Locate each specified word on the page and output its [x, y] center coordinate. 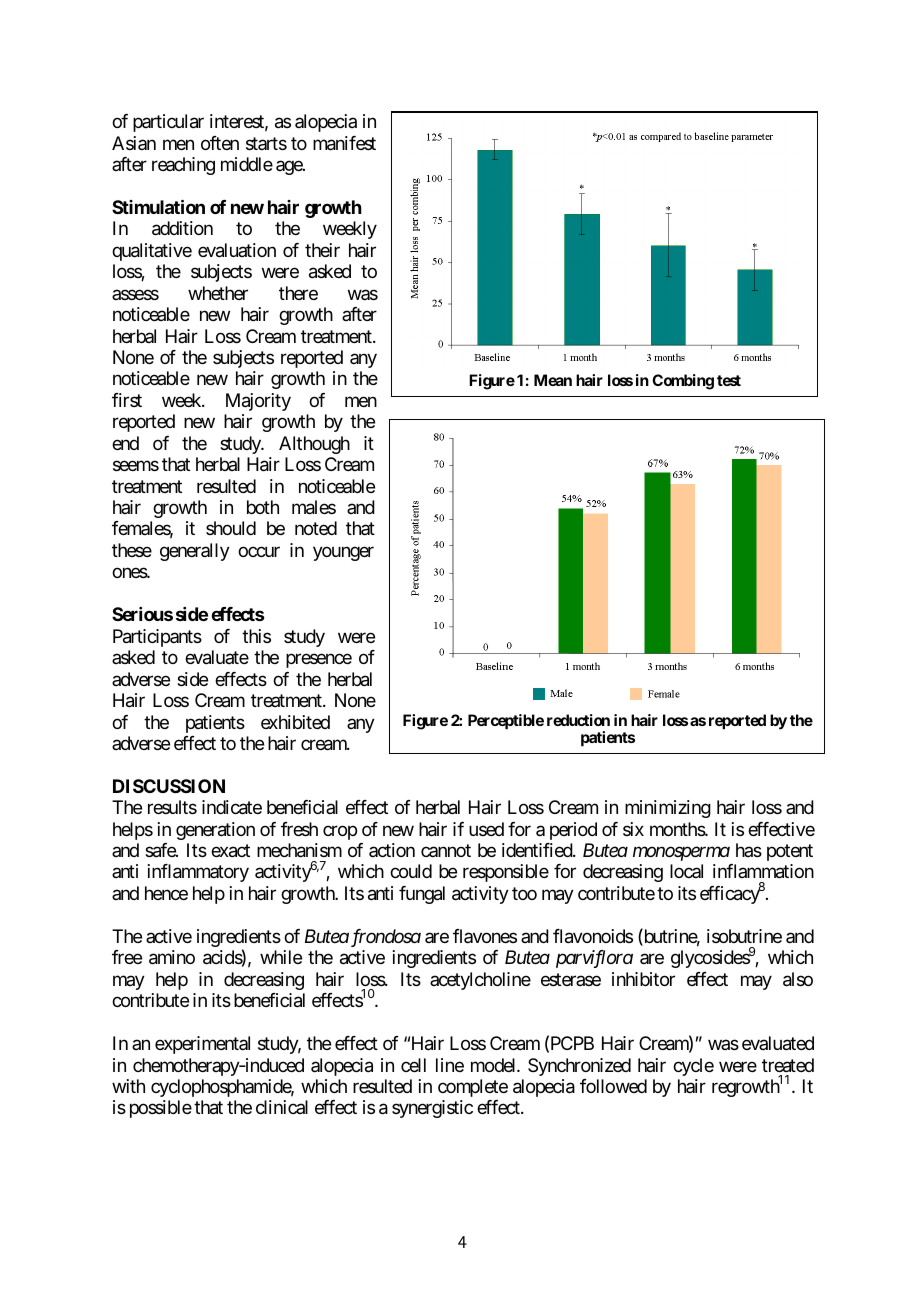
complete [473, 1088]
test [729, 380]
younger [343, 553]
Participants [157, 638]
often [220, 143]
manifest [344, 143]
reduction [578, 720]
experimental [202, 1045]
